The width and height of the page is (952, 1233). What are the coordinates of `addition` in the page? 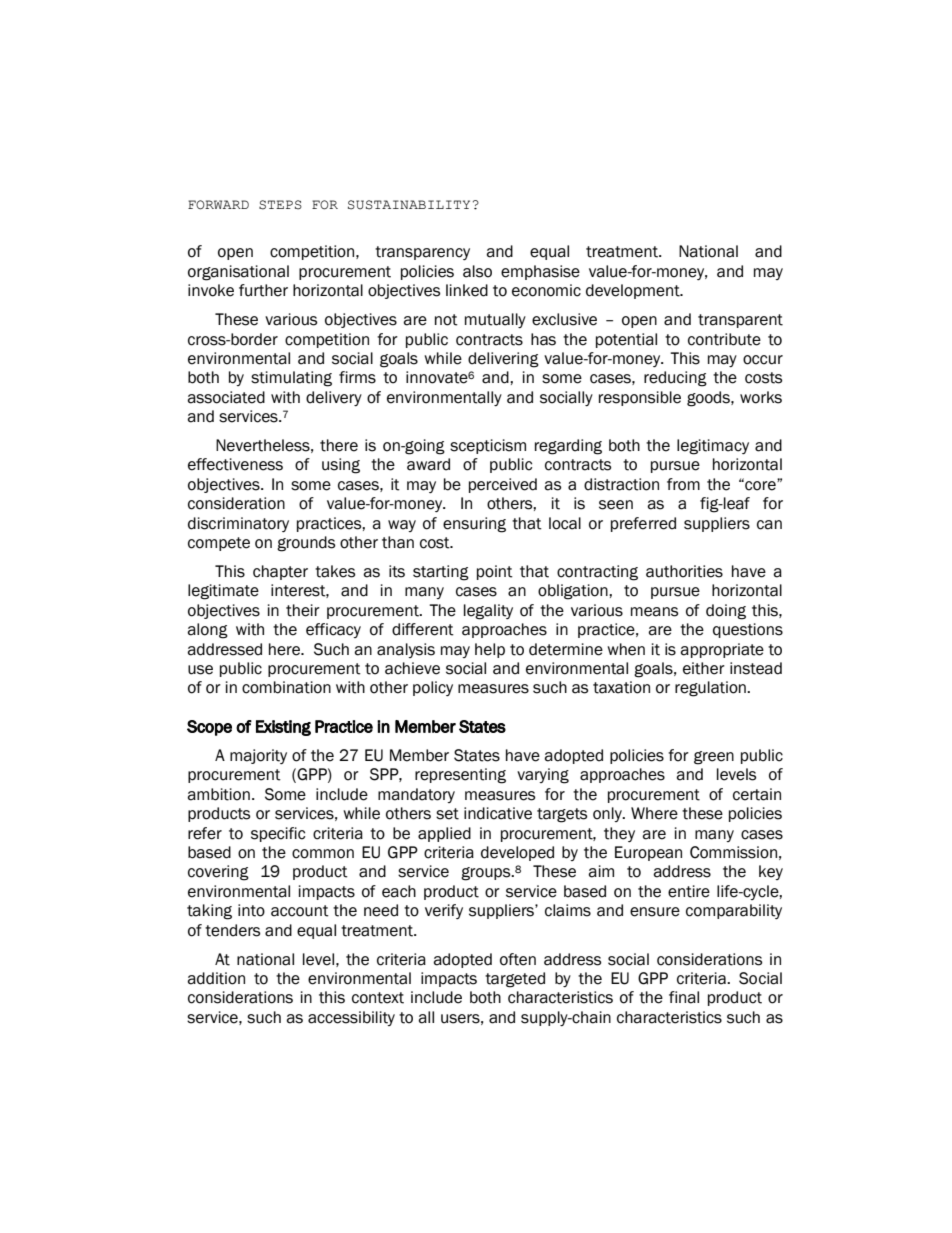 It's located at (216, 978).
